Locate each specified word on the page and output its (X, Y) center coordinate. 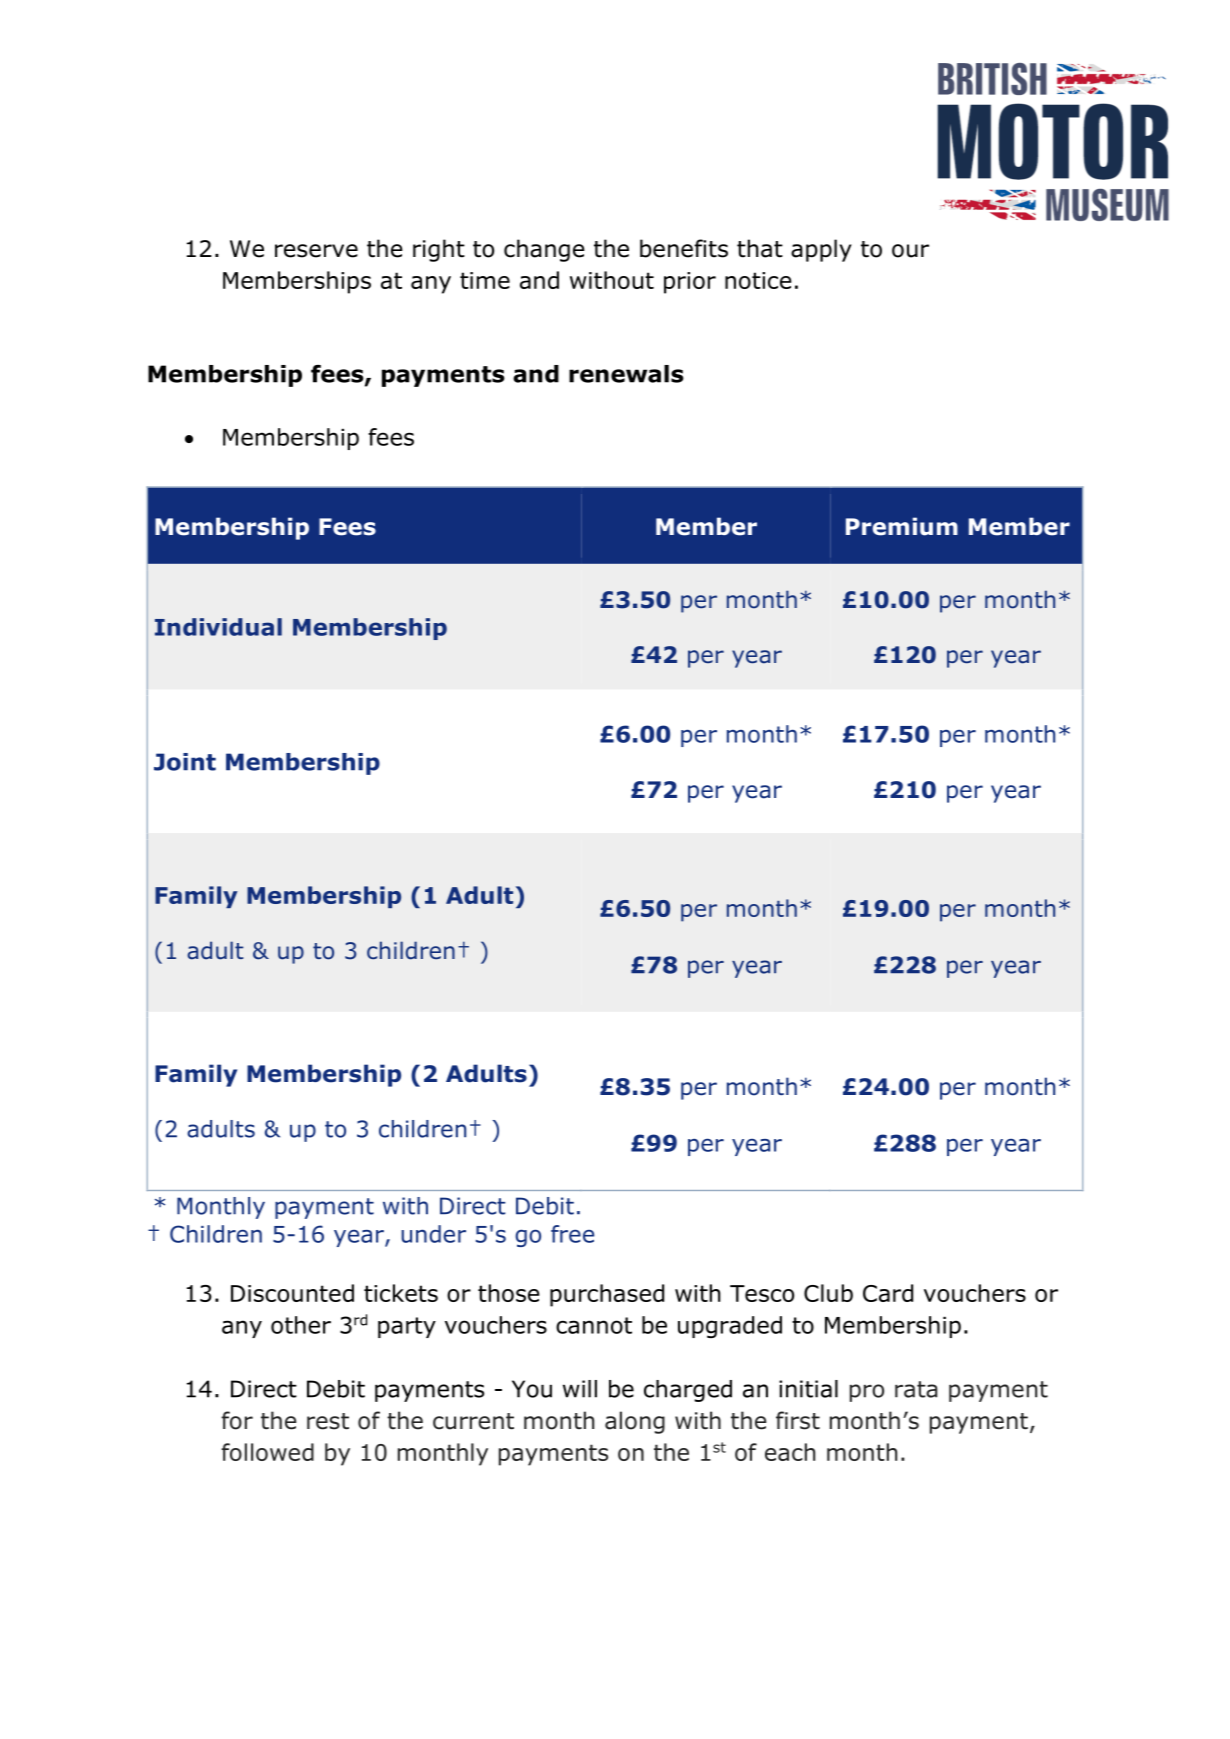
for (237, 1420)
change (544, 250)
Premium (902, 526)
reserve (316, 251)
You (532, 1389)
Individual (218, 627)
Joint (185, 762)
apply (821, 250)
